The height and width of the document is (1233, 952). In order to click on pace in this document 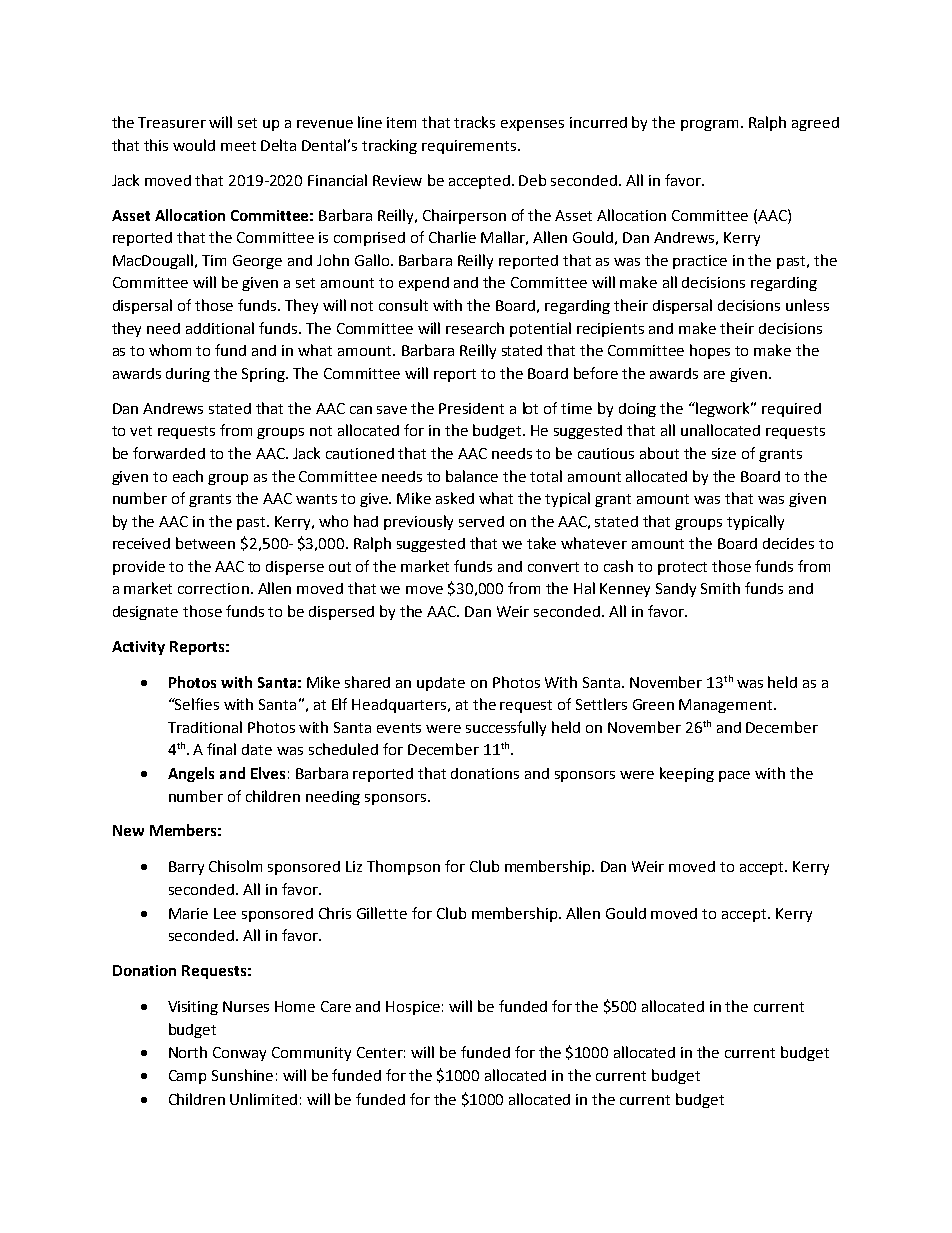, I will do `click(734, 776)`.
